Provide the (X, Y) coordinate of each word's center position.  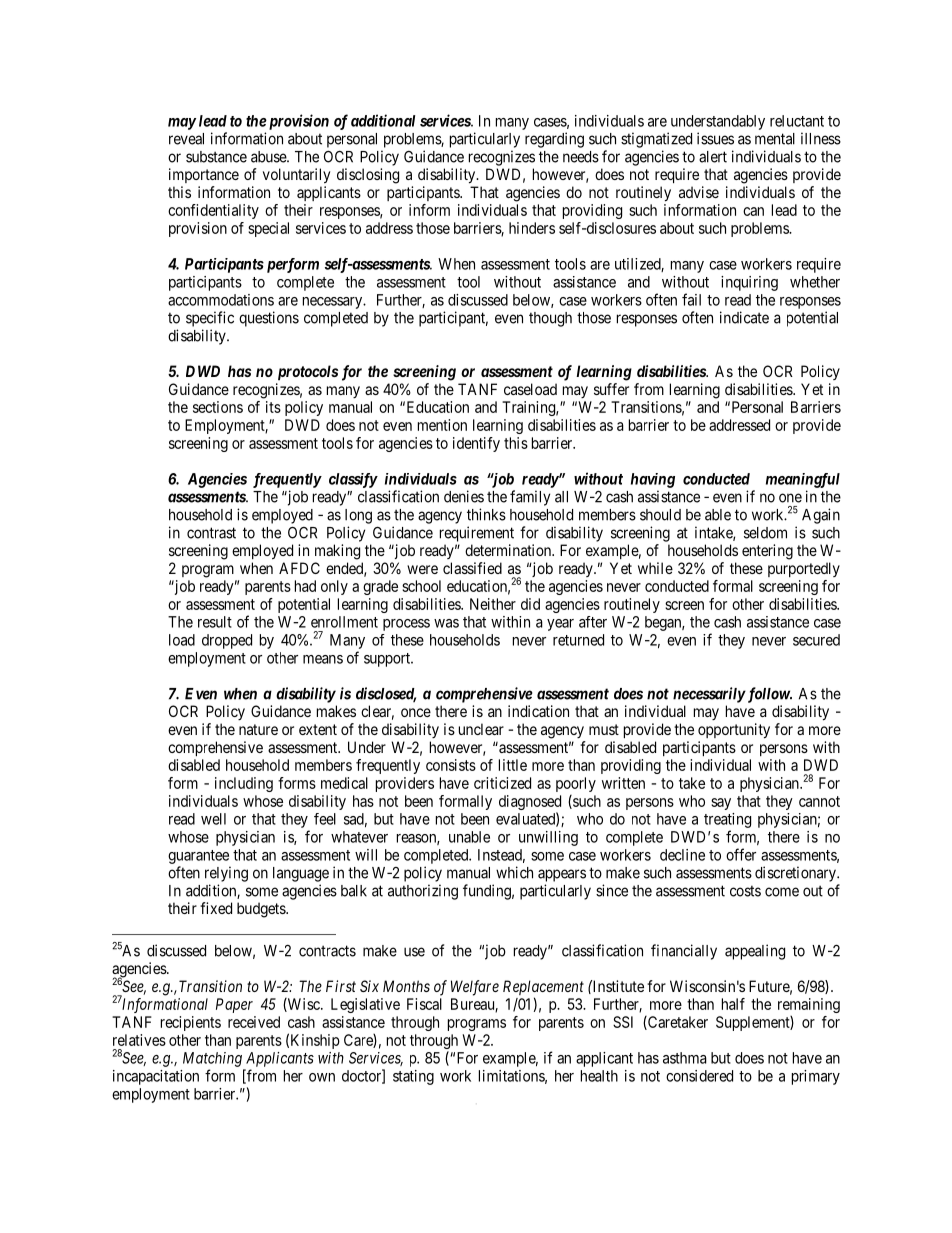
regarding (554, 140)
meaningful (803, 480)
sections (218, 407)
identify (476, 444)
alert (713, 157)
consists (451, 765)
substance (216, 157)
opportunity (734, 731)
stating (413, 1077)
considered (699, 1076)
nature (258, 729)
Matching (212, 1059)
